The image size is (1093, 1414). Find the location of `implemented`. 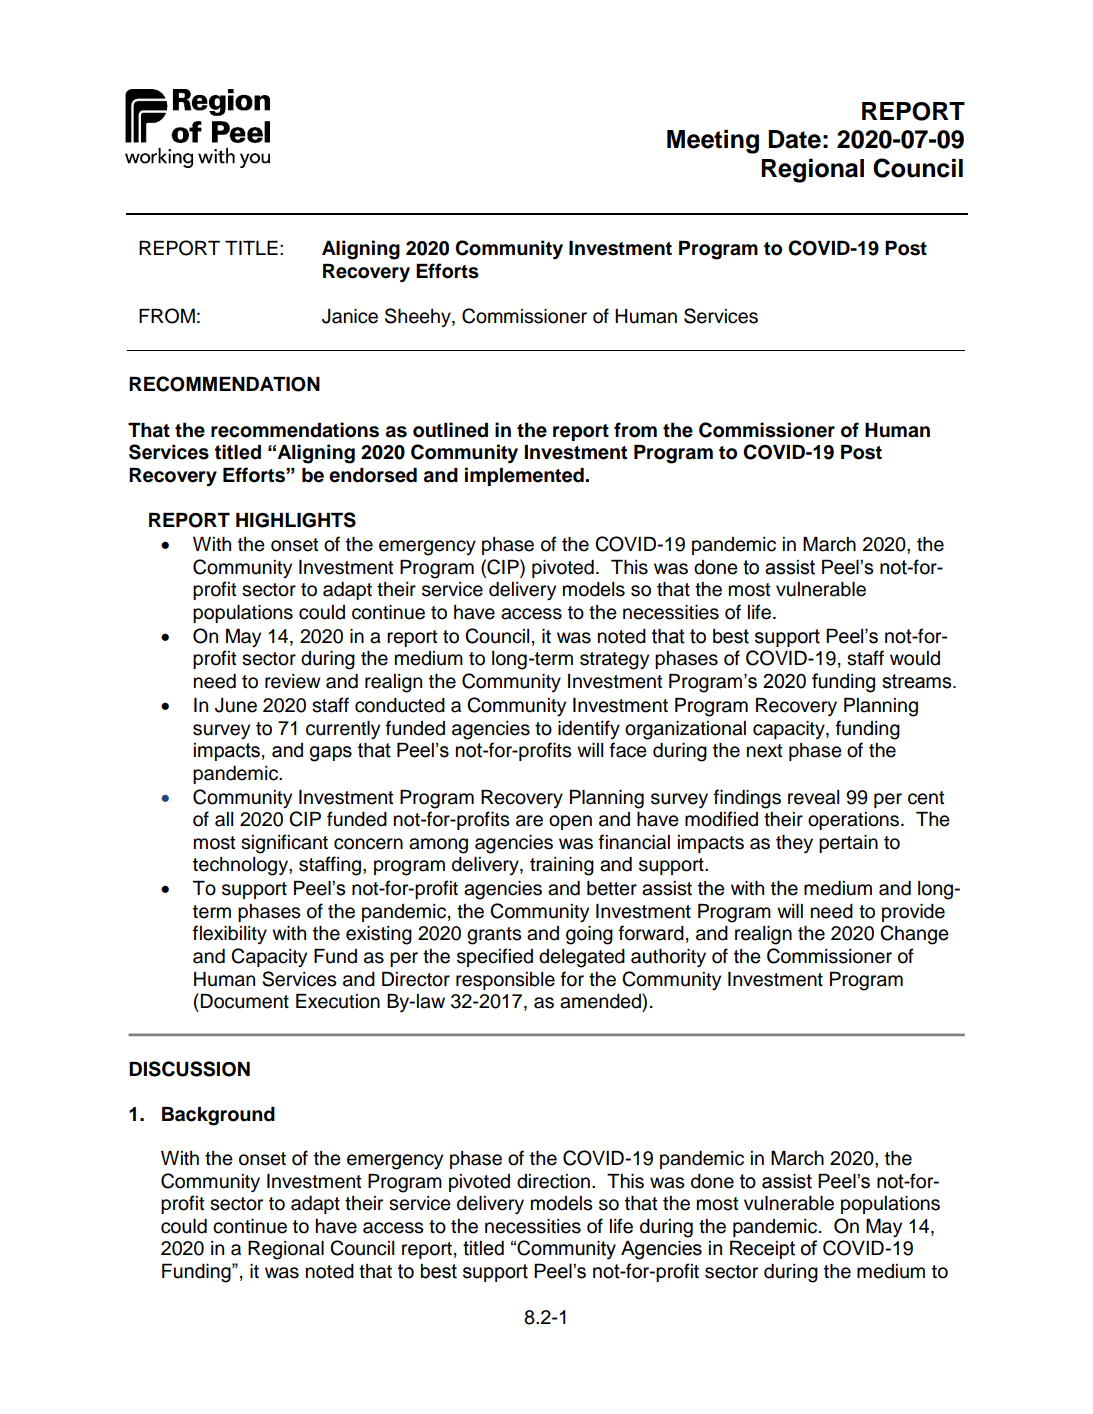

implemented is located at coordinates (524, 476).
